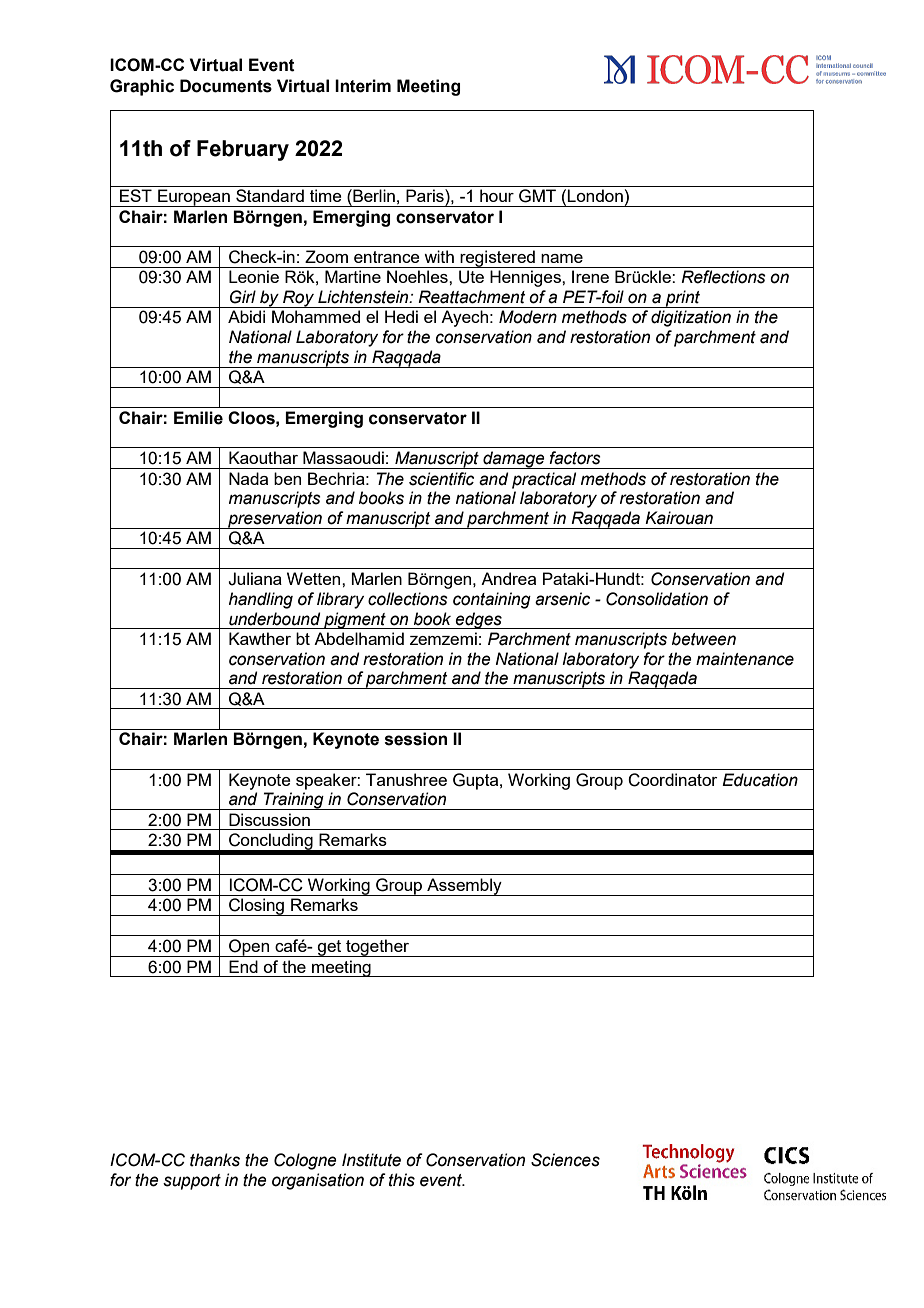 This document has width=924, height=1308. Describe the element at coordinates (479, 620) in the document. I see `edges` at that location.
